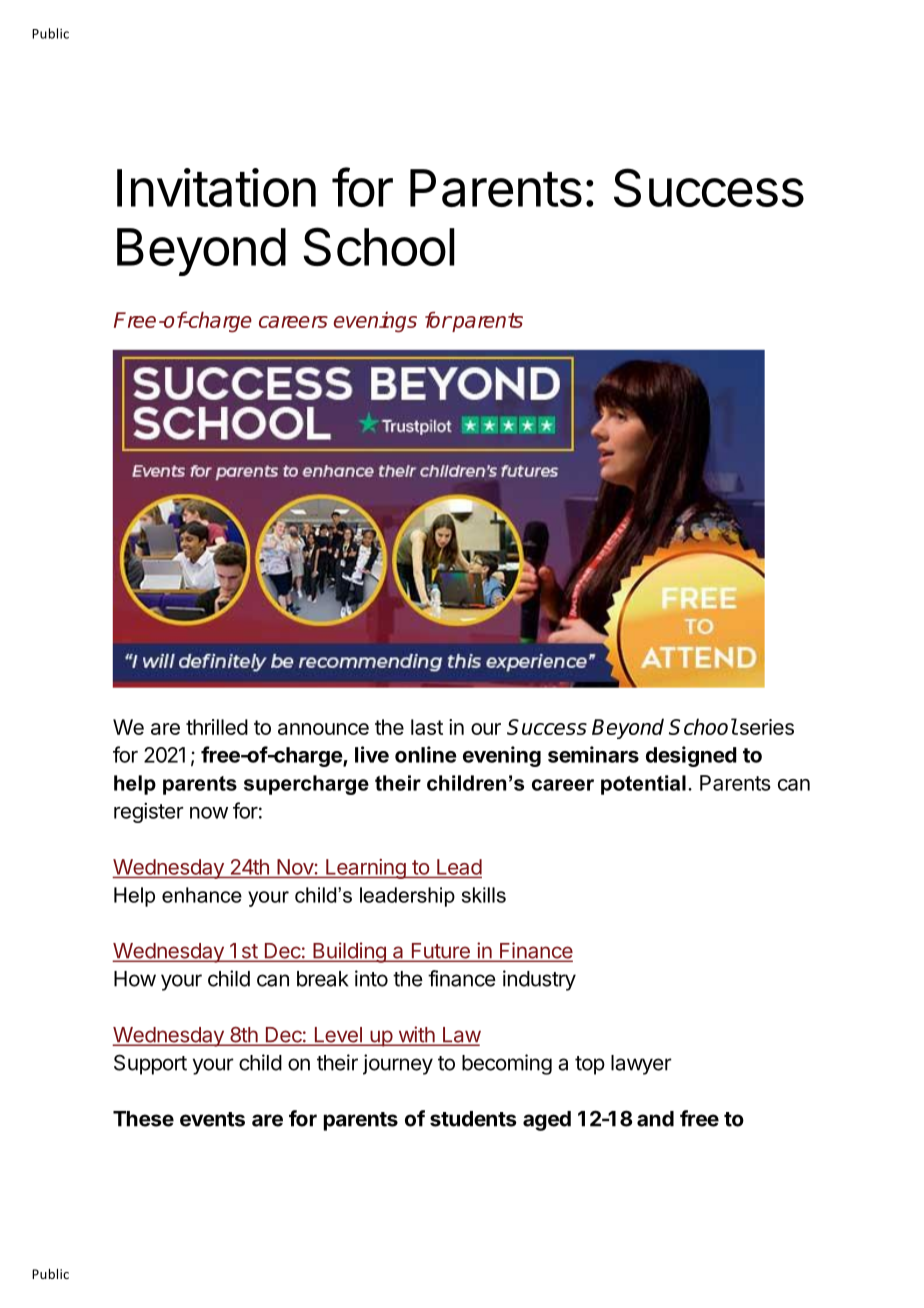 The width and height of the image is (924, 1308). Describe the element at coordinates (426, 754) in the image. I see `online` at that location.
